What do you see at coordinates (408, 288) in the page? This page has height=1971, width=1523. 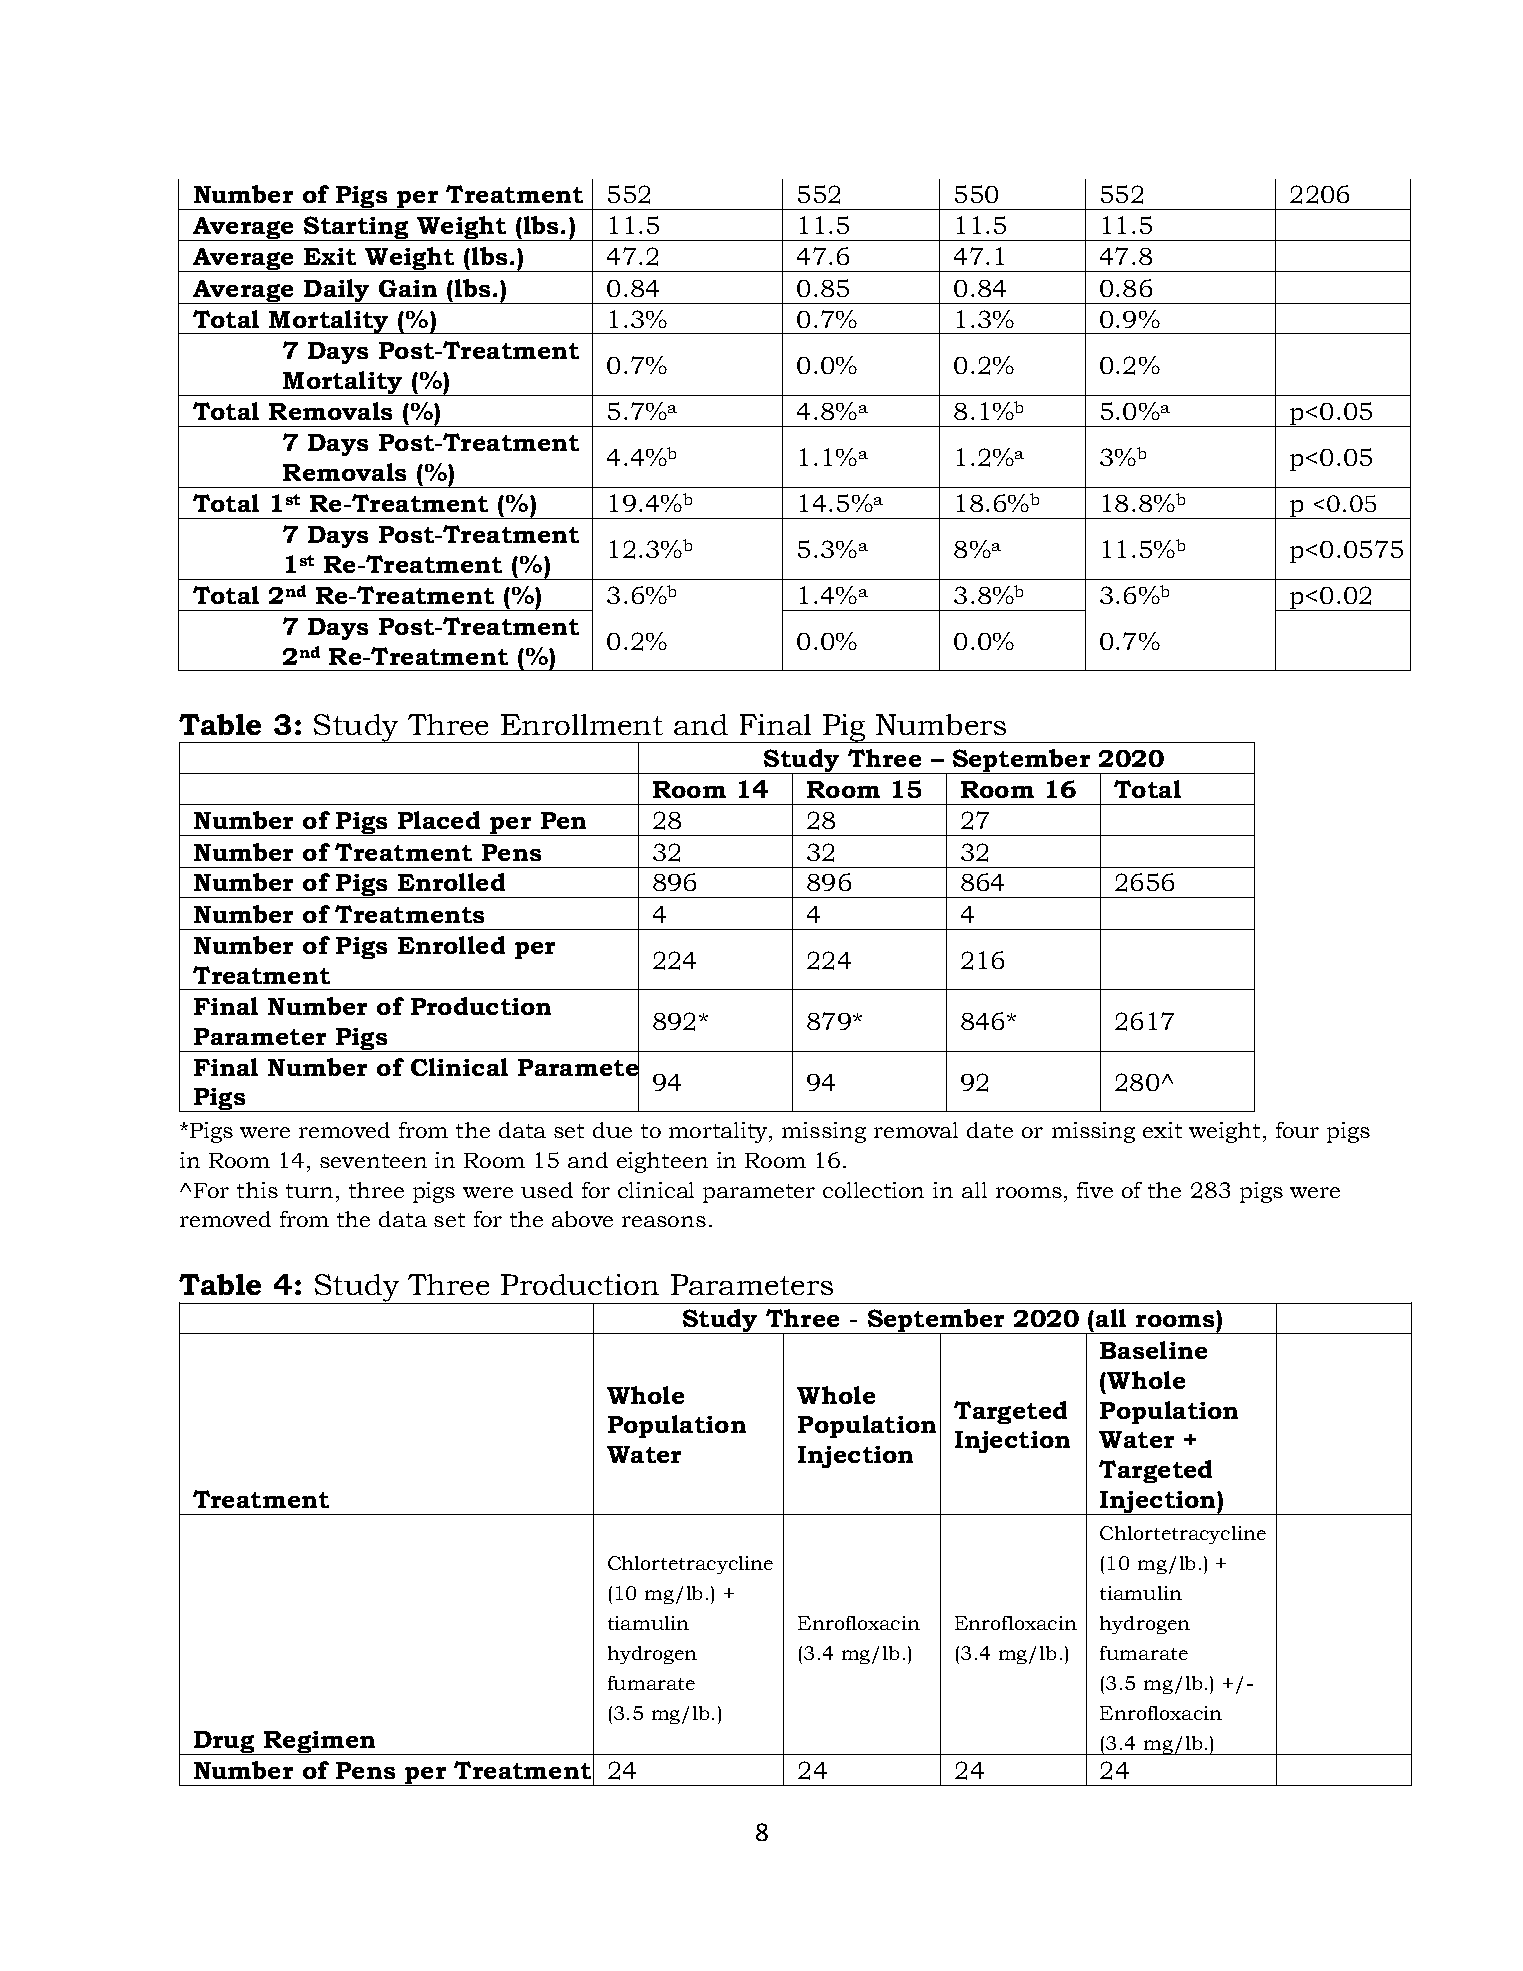 I see `Gain` at bounding box center [408, 288].
